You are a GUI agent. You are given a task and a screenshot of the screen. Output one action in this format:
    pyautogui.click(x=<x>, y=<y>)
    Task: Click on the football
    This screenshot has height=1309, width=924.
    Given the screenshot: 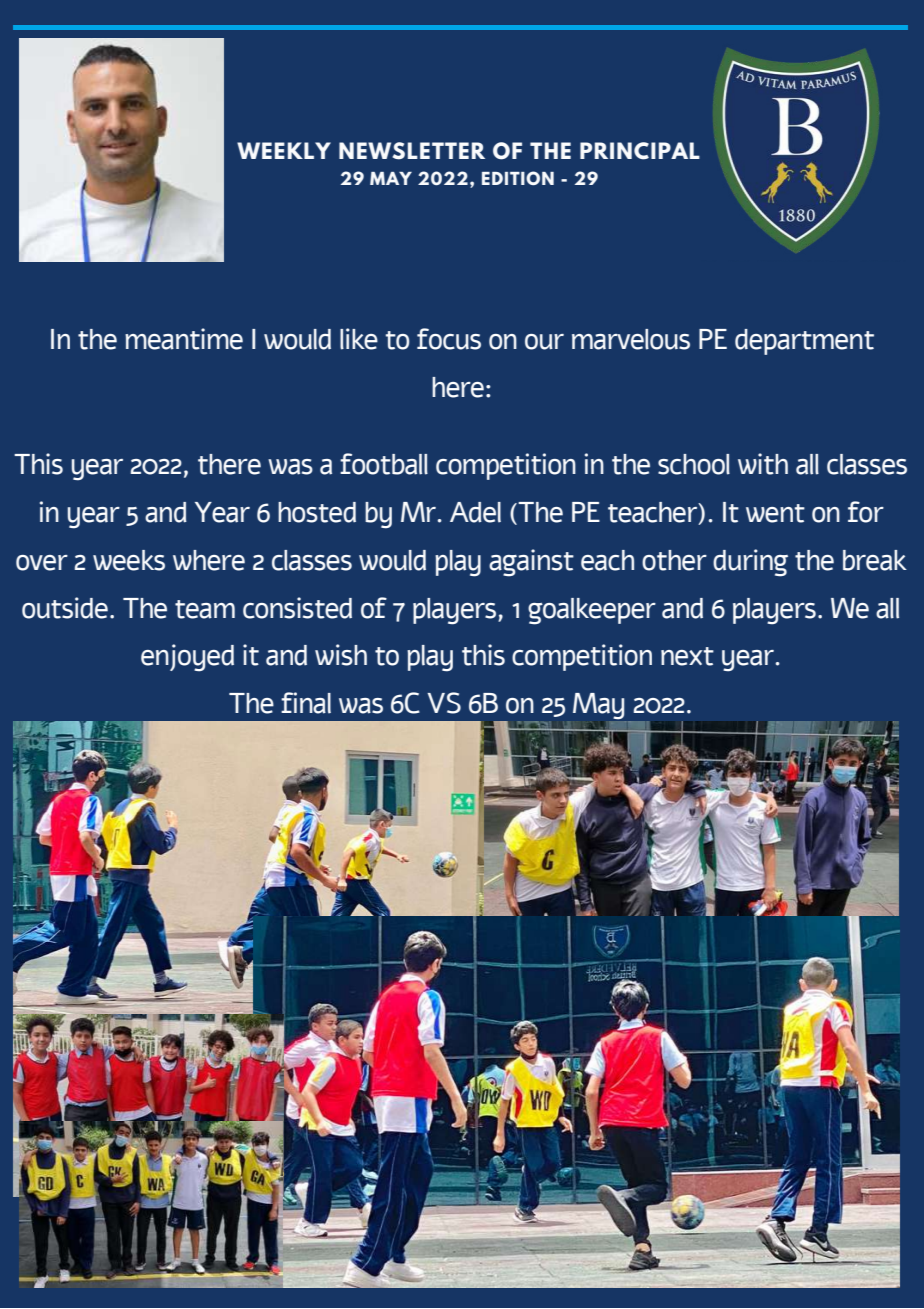 What is the action you would take?
    pyautogui.click(x=384, y=464)
